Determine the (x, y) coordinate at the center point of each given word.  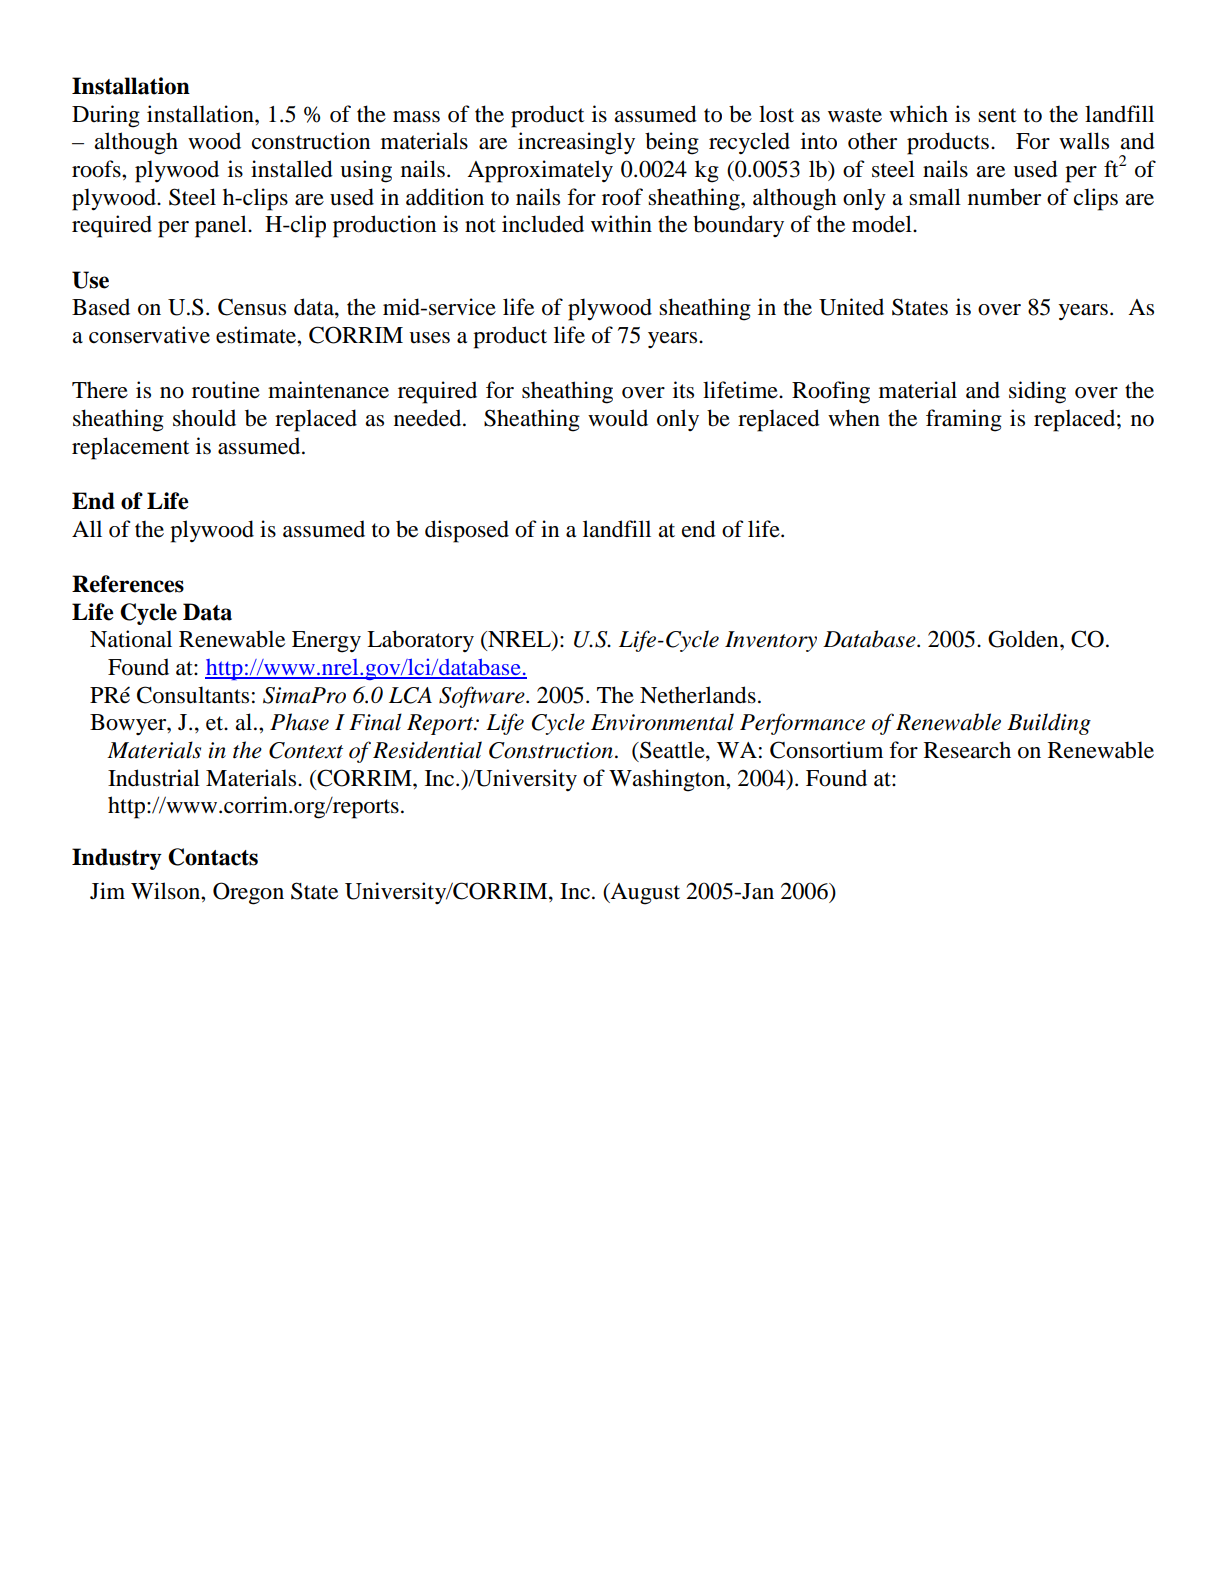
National (131, 639)
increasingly (576, 143)
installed (292, 169)
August (644, 894)
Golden (1024, 639)
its (683, 390)
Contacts (213, 857)
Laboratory (420, 641)
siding (1037, 392)
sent (997, 115)
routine (226, 390)
